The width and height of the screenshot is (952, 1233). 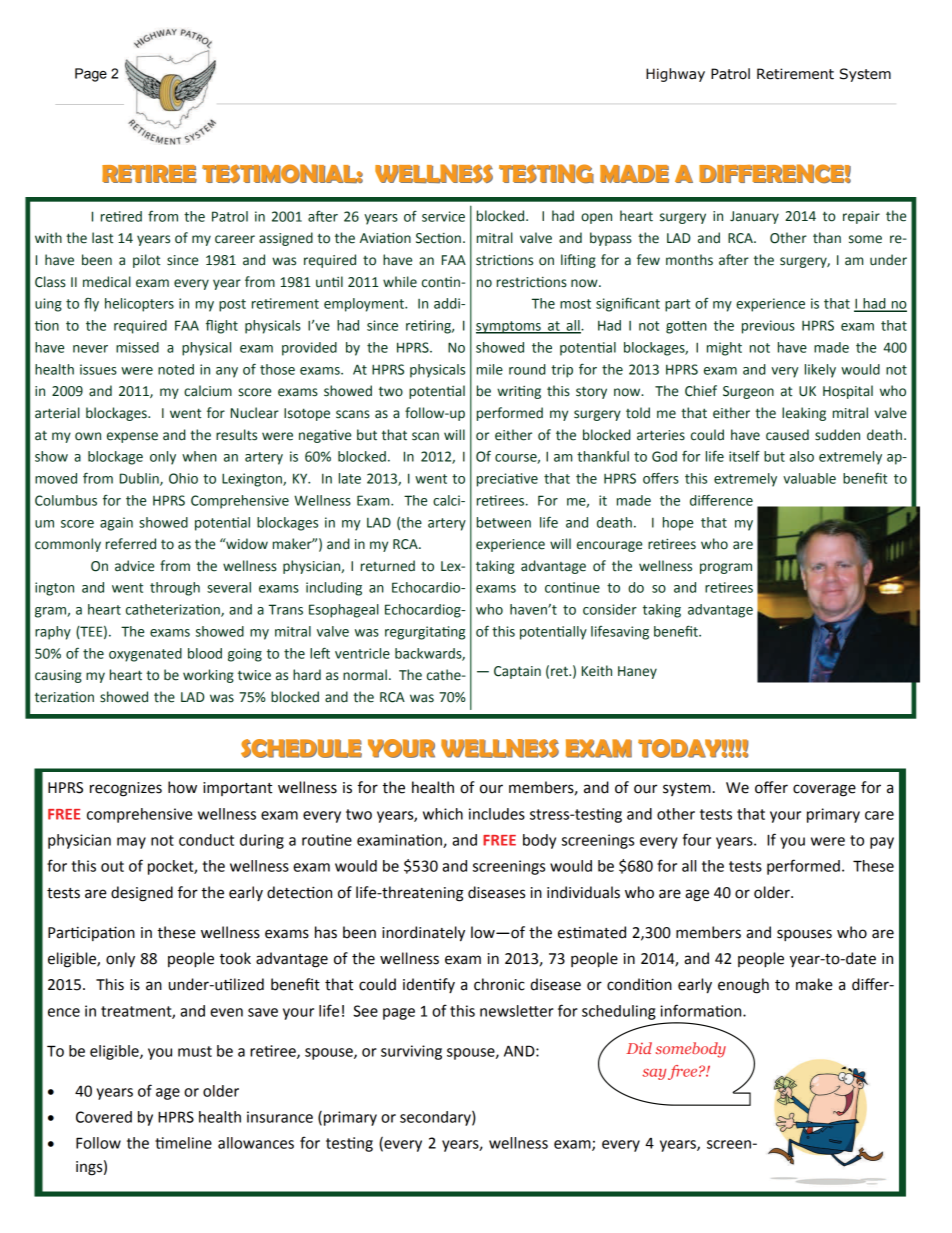 I want to click on surviving, so click(x=411, y=1052).
